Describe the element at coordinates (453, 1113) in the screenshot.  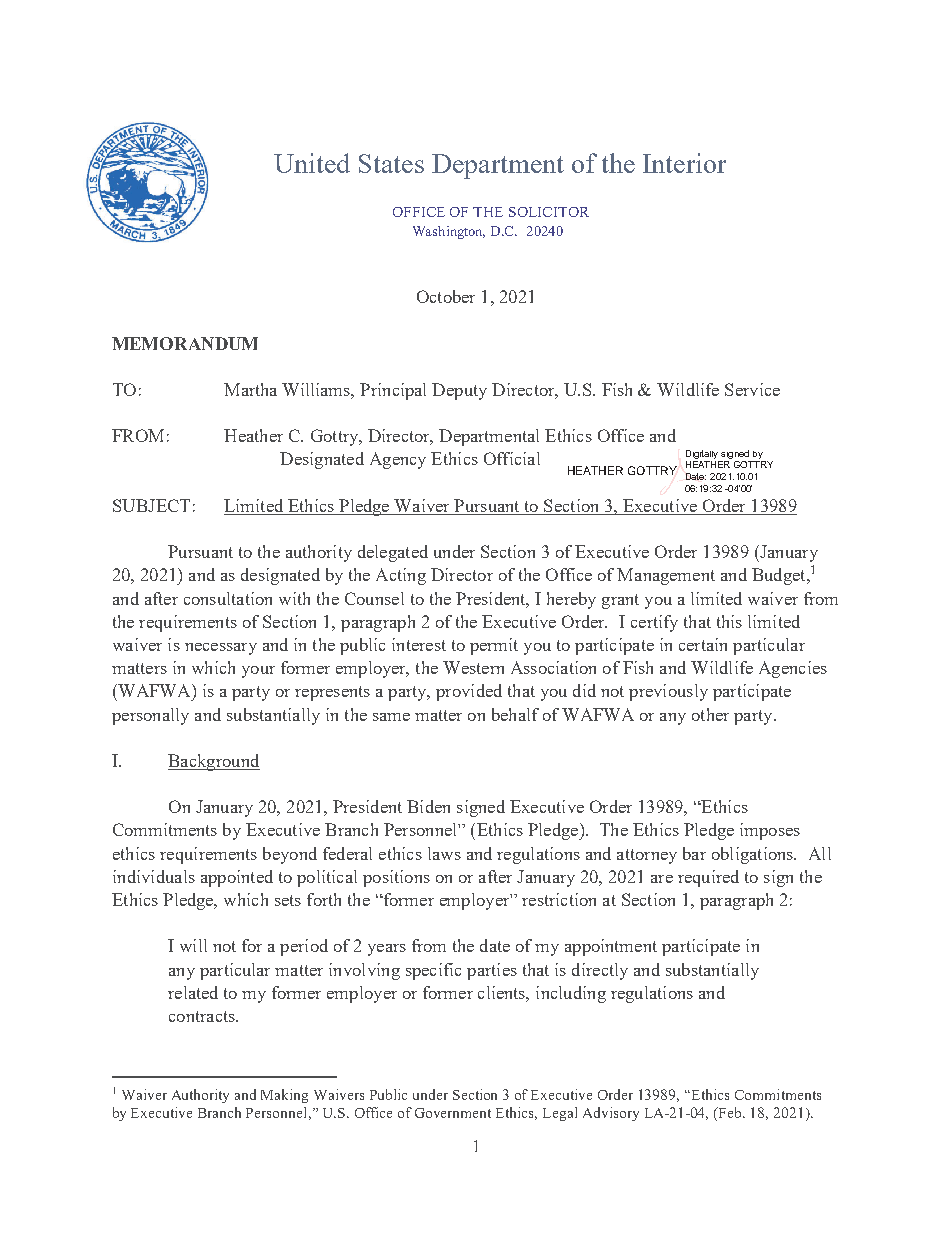
I see `Government` at that location.
